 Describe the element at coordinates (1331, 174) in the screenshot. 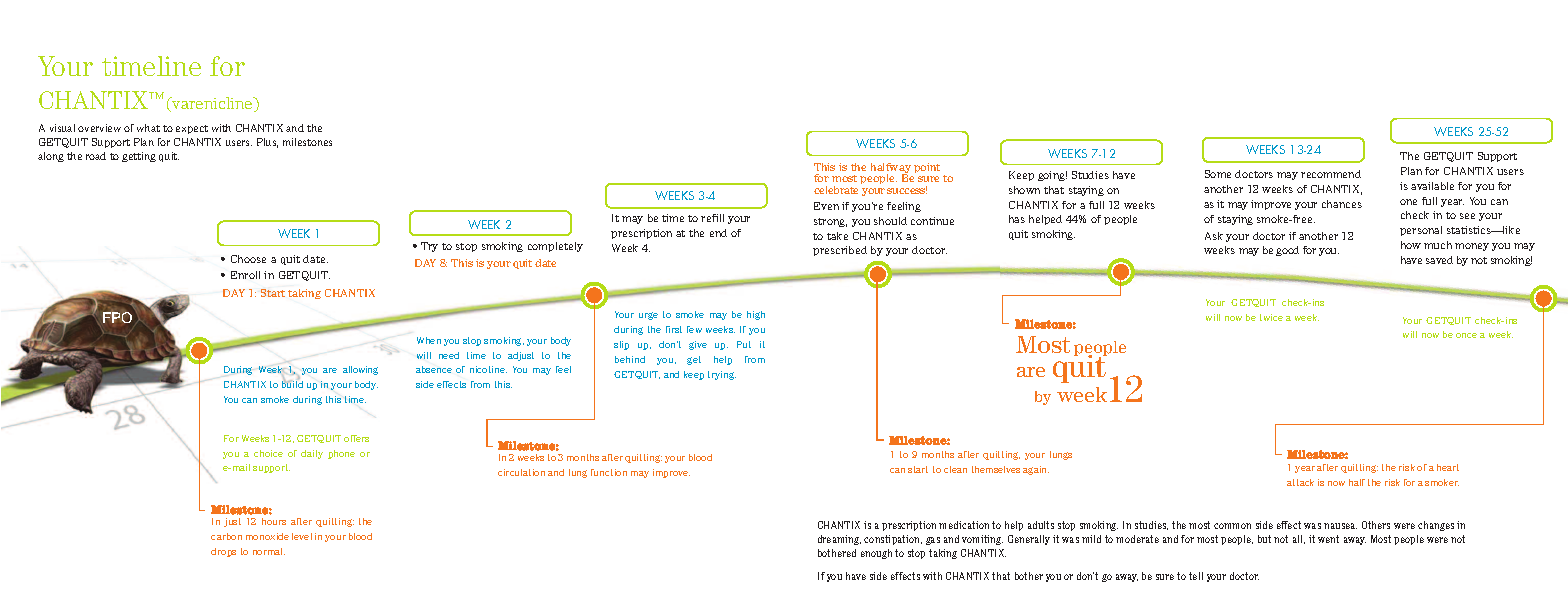

I see `recommend` at that location.
